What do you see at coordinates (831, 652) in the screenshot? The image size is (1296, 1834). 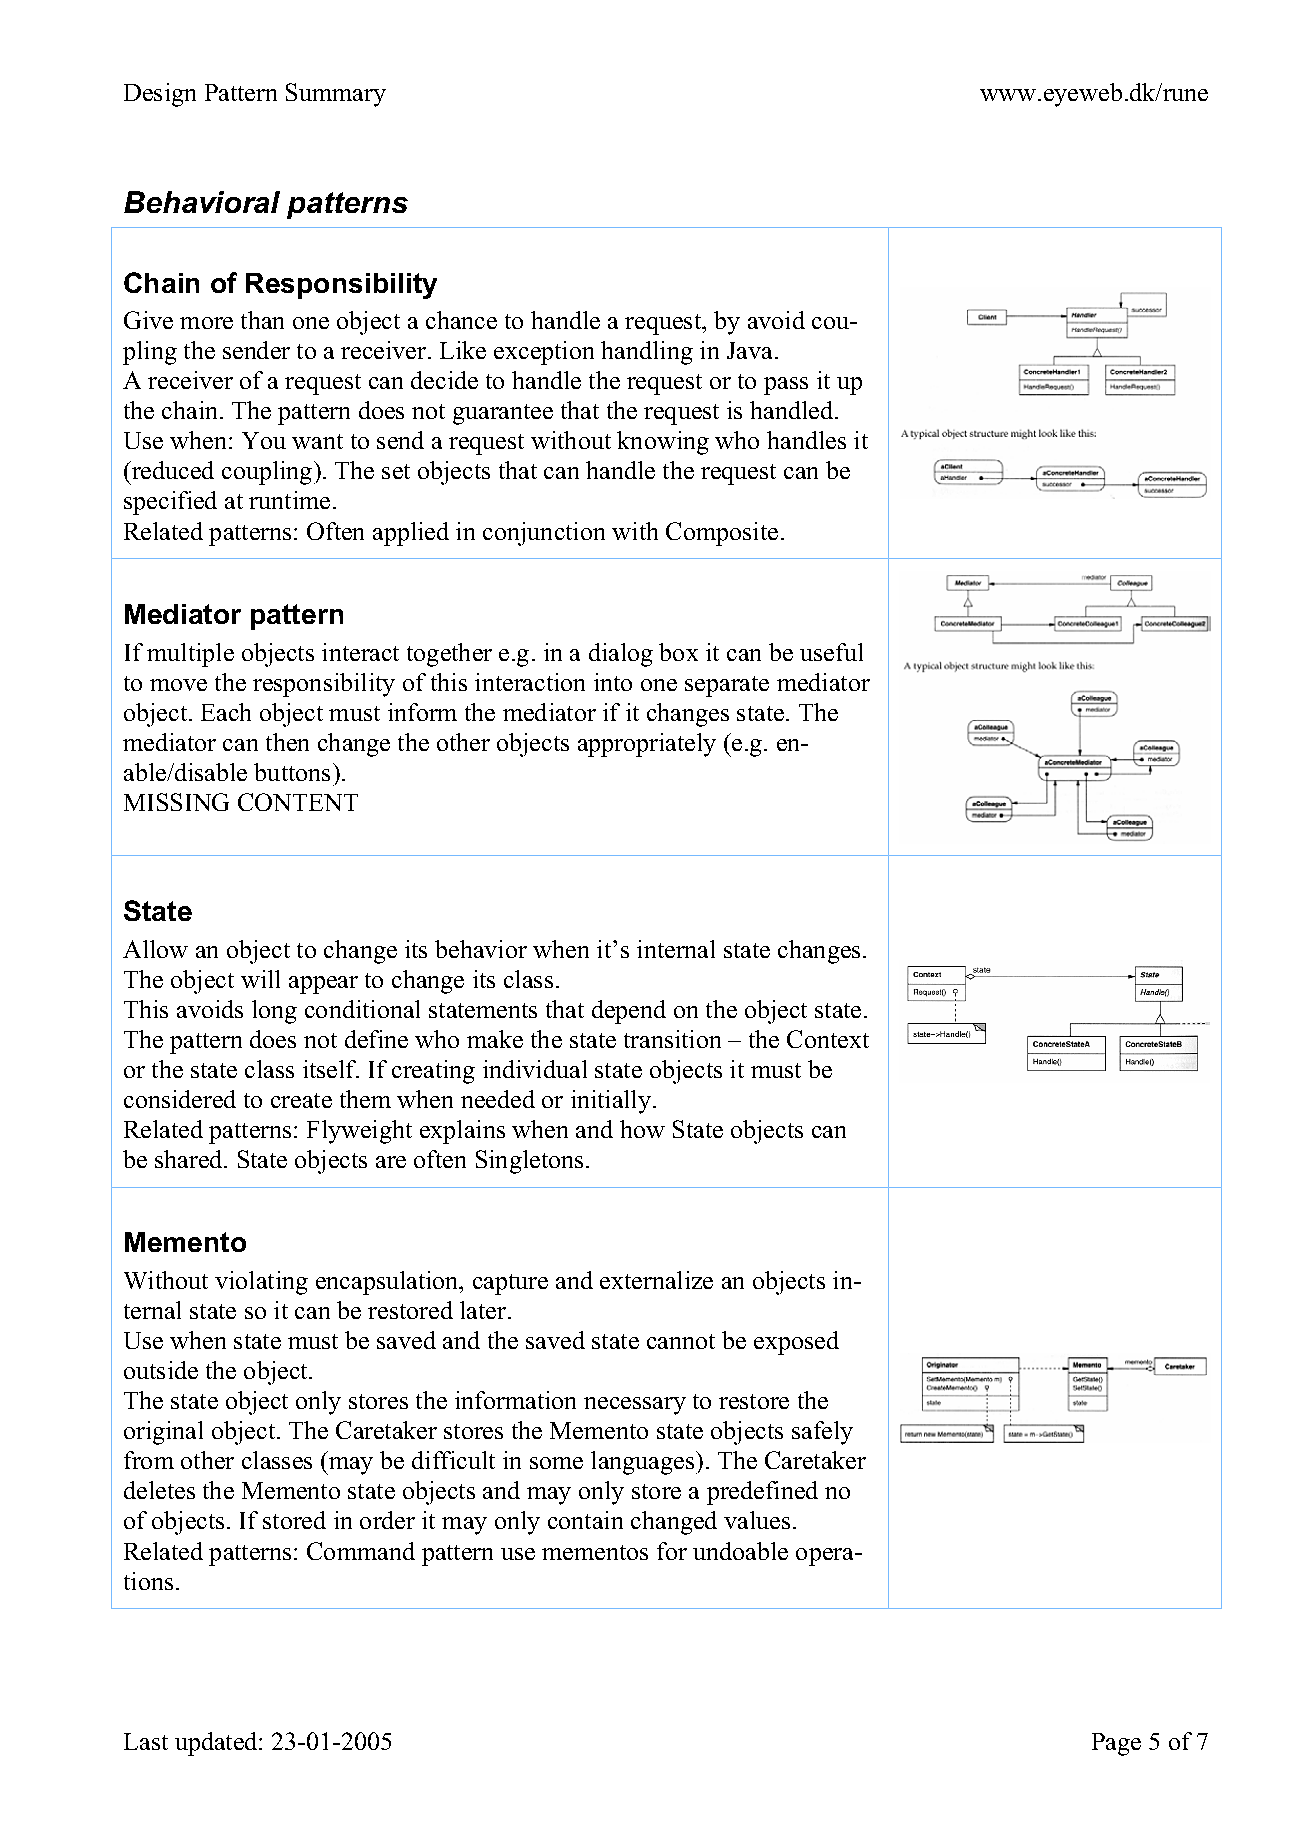 I see `useful` at bounding box center [831, 652].
